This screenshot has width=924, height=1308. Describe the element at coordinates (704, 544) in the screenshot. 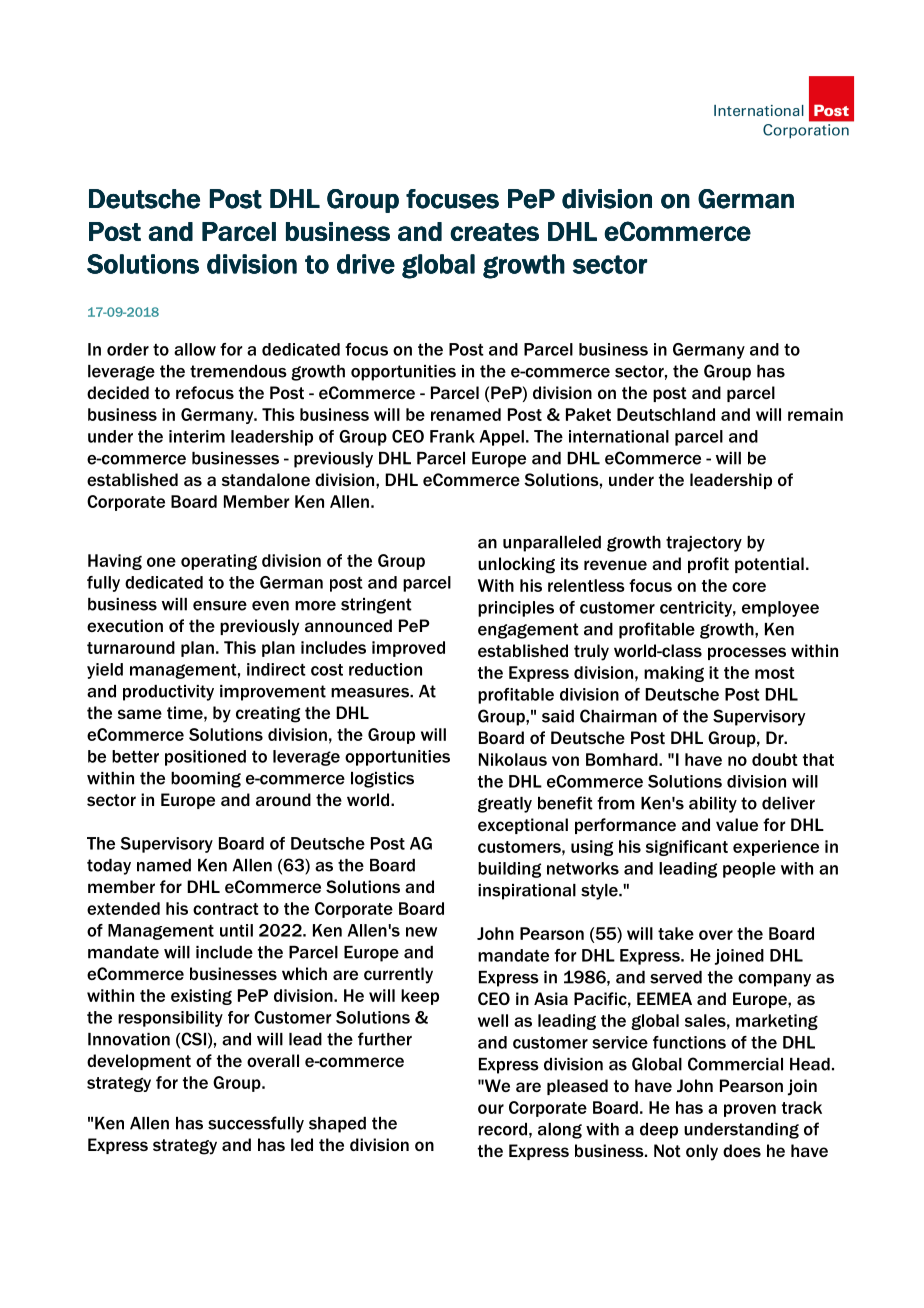

I see `trajectory` at that location.
